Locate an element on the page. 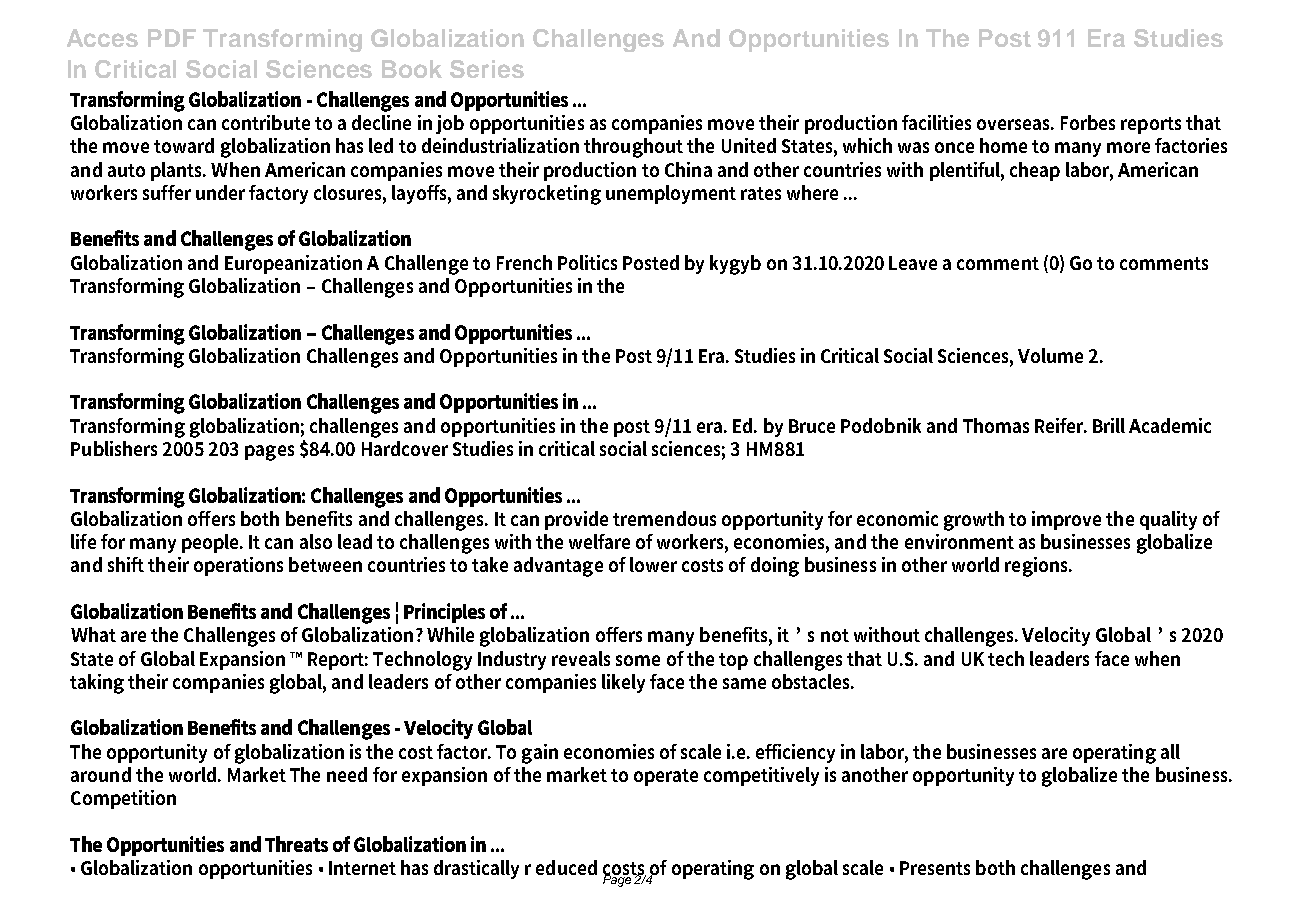 The width and height of the page is (1308, 924). Threats is located at coordinates (296, 844).
